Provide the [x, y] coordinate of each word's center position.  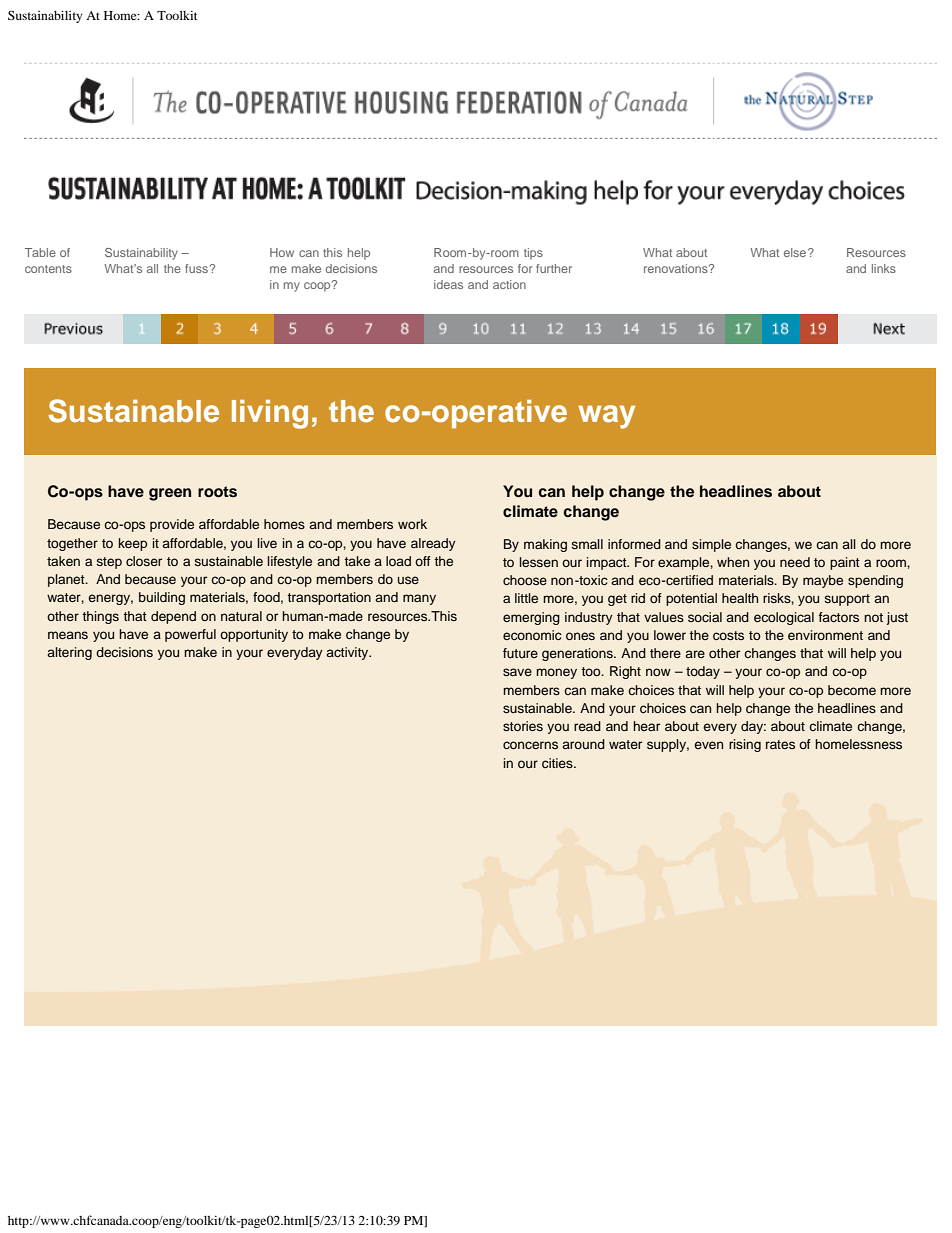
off [423, 561]
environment [825, 635]
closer [144, 561]
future [520, 653]
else [795, 252]
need [795, 562]
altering [69, 653]
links [884, 268]
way [606, 417]
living [270, 414]
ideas [448, 284]
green [170, 494]
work [412, 524]
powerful [190, 635]
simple [711, 545]
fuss [196, 268]
